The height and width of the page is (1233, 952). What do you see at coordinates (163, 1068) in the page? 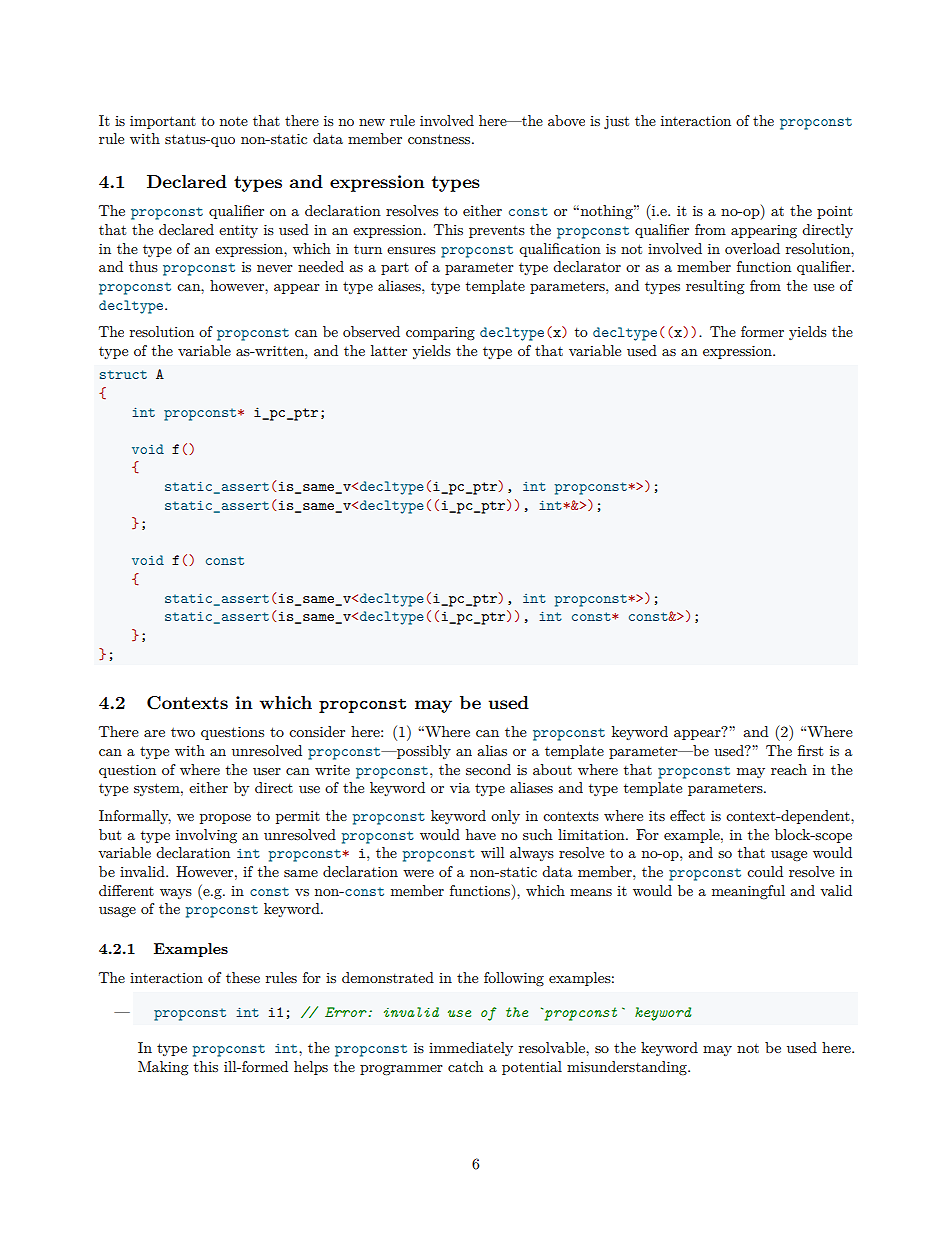
I see `Making` at bounding box center [163, 1068].
